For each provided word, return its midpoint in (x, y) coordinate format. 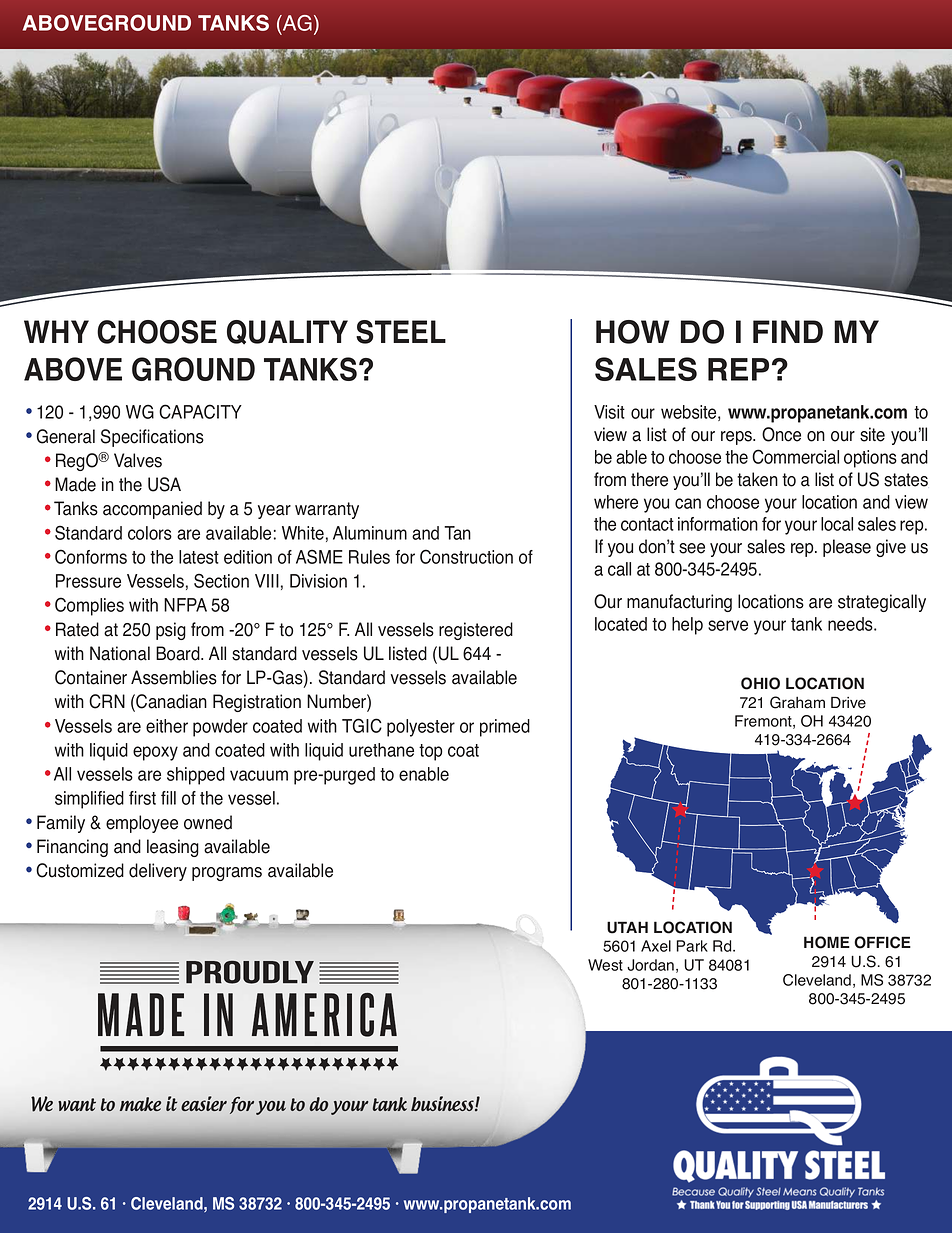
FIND (788, 331)
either (167, 726)
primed (505, 728)
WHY (56, 331)
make (140, 1104)
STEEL (401, 332)
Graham (797, 702)
